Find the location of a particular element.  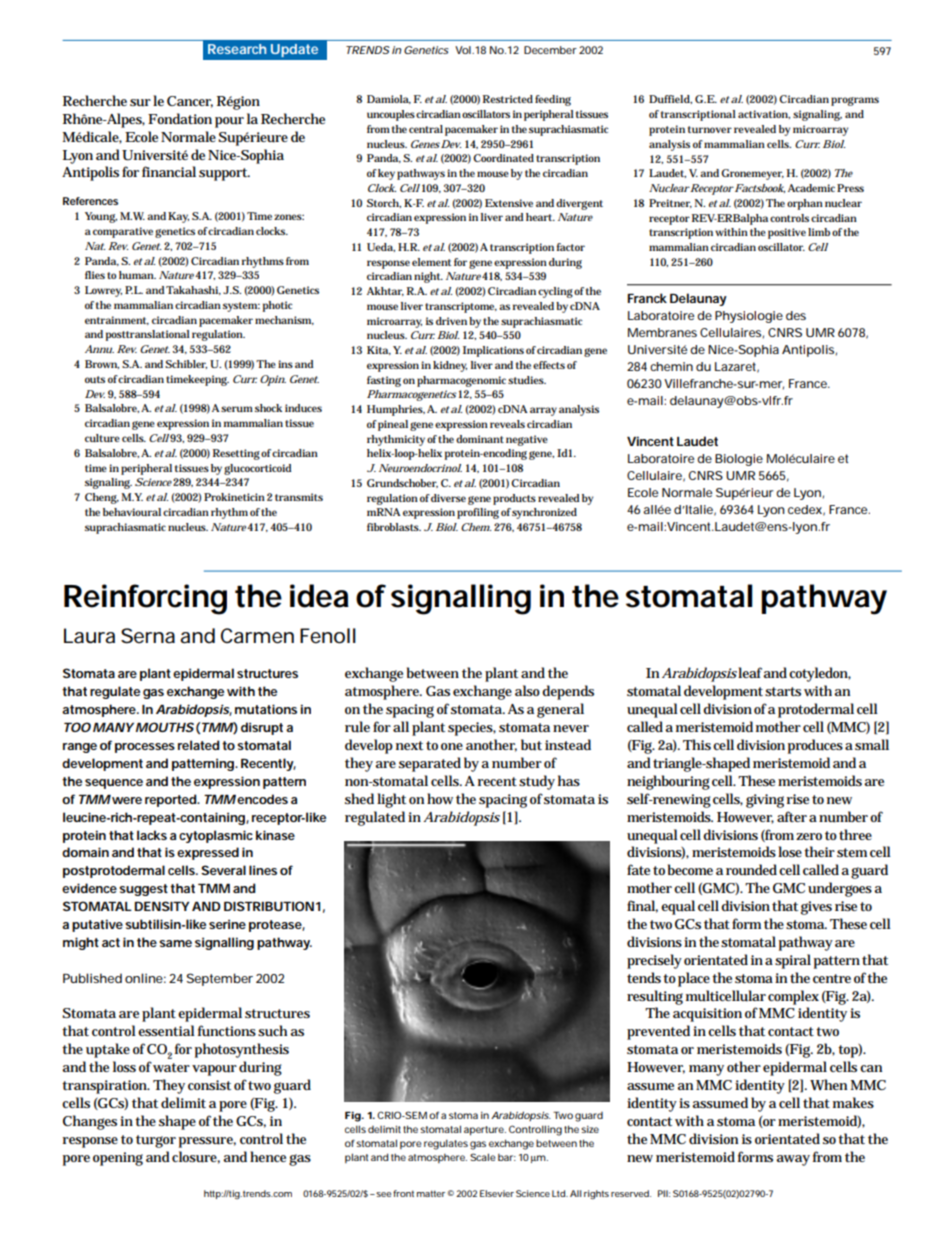

Restricted is located at coordinates (508, 99).
